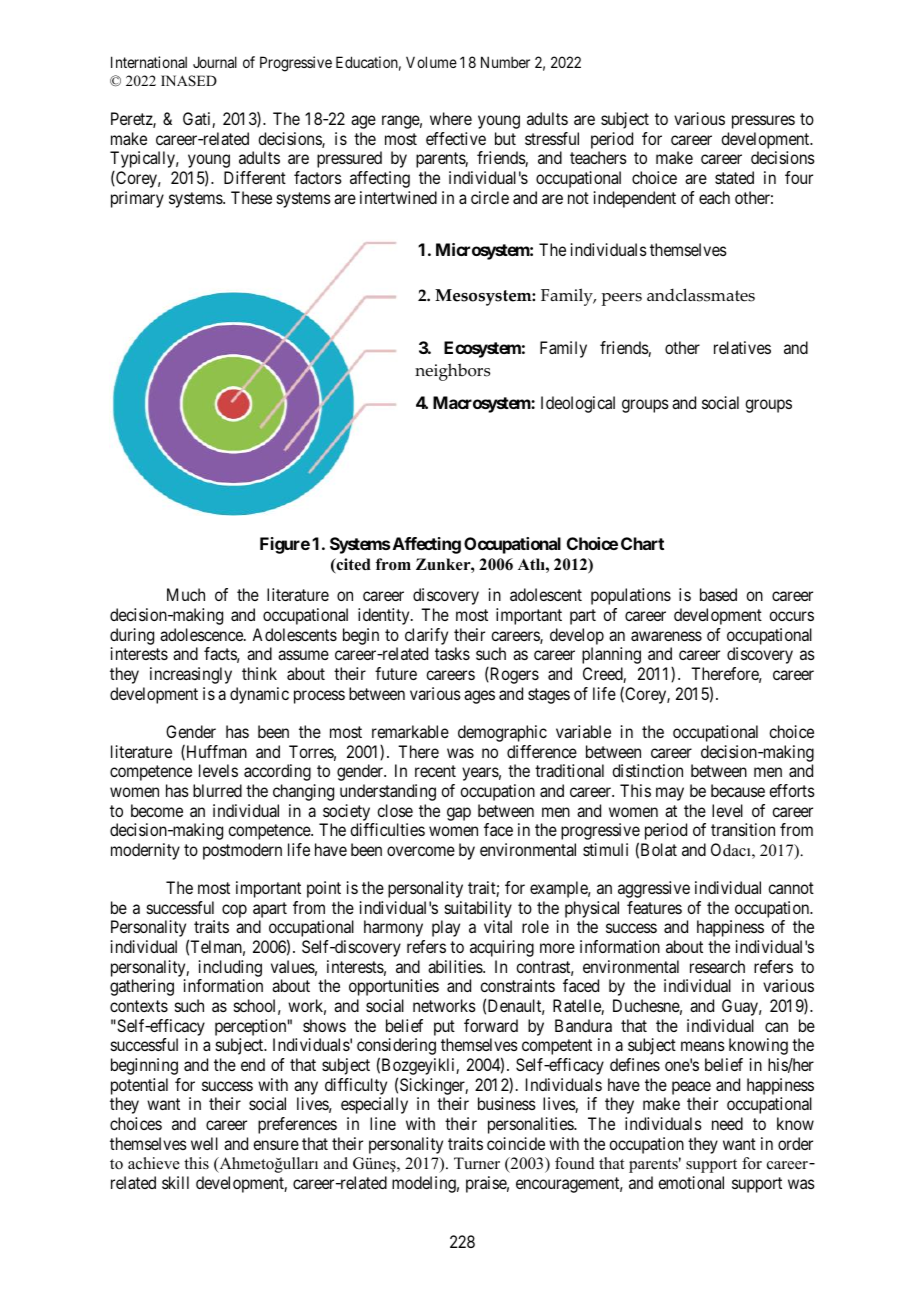  What do you see at coordinates (234, 911) in the page?
I see `cop` at bounding box center [234, 911].
